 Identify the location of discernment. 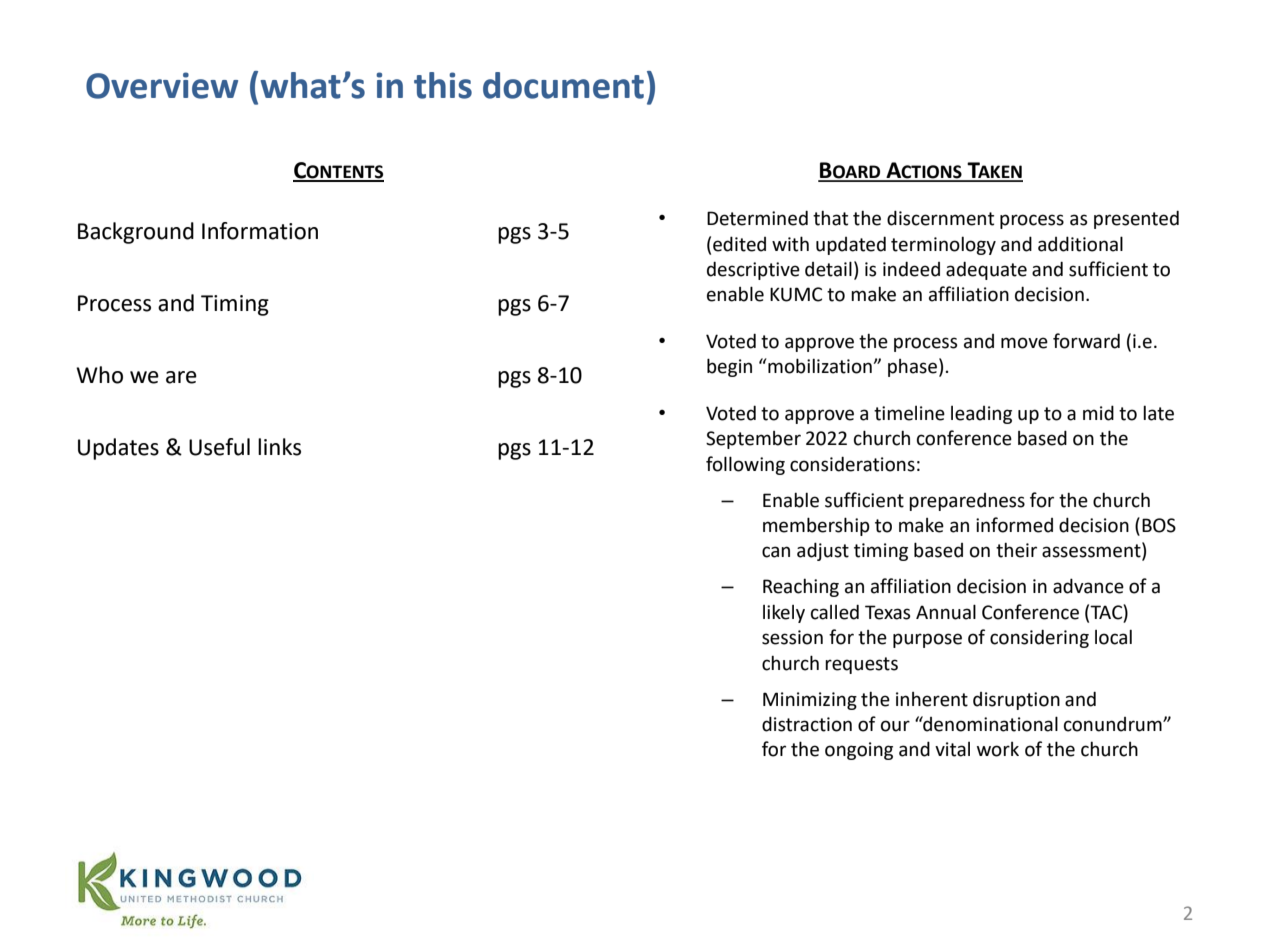
(940, 218).
